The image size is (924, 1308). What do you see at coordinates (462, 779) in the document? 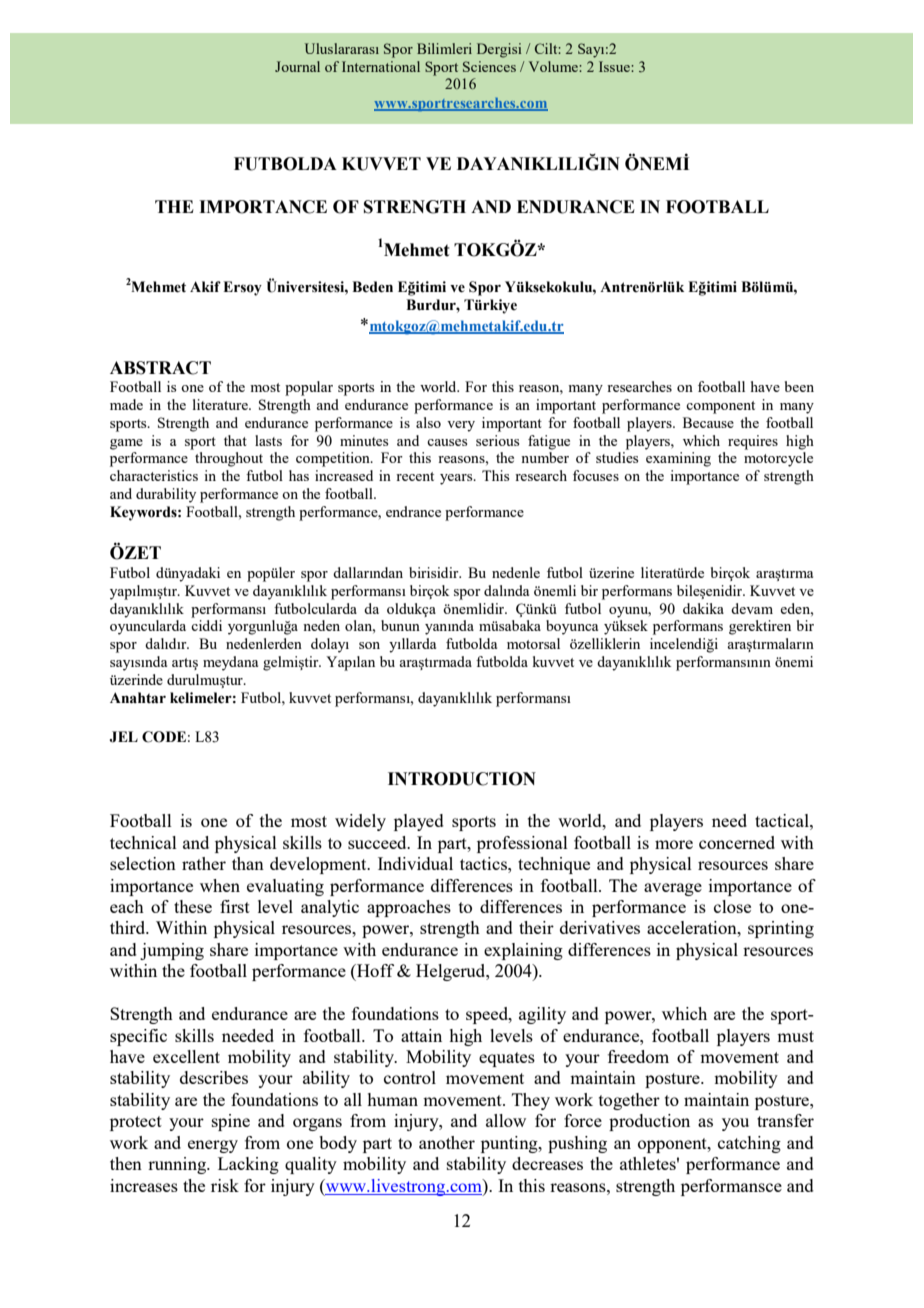
I see `INTRODUCTION` at bounding box center [462, 779].
